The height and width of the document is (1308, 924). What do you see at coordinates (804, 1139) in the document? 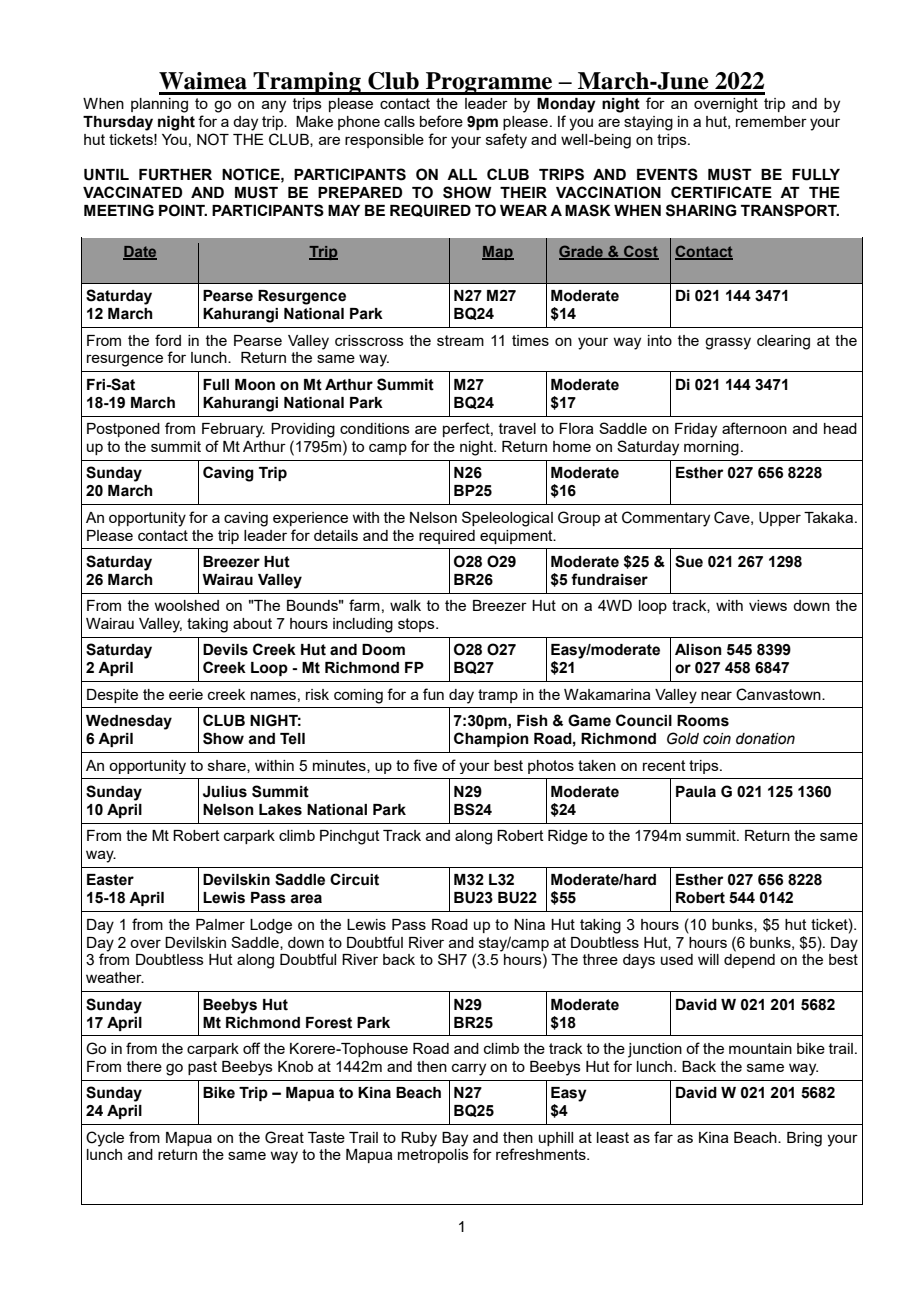
I see `Bring` at bounding box center [804, 1139].
